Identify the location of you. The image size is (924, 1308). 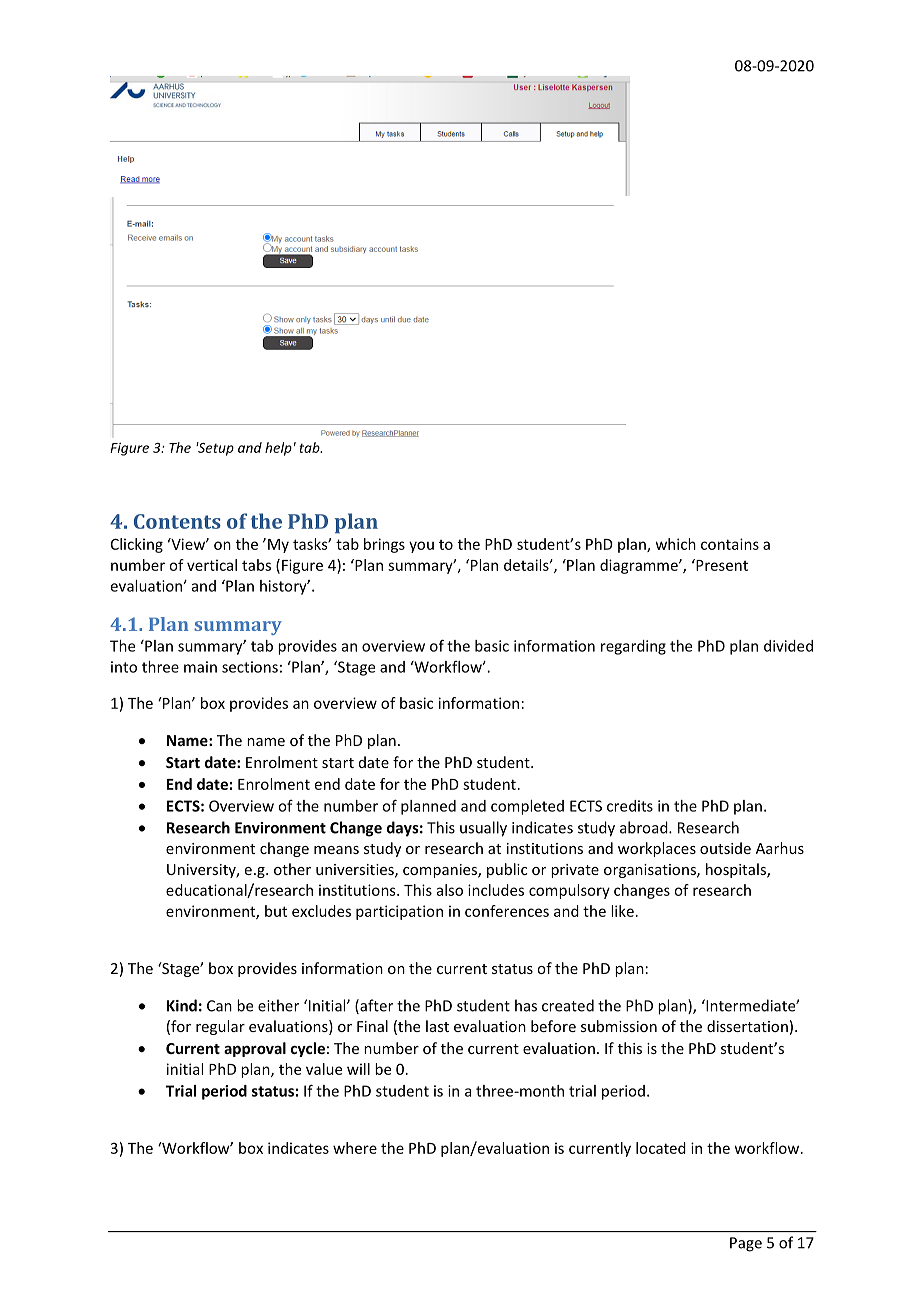
(421, 547).
